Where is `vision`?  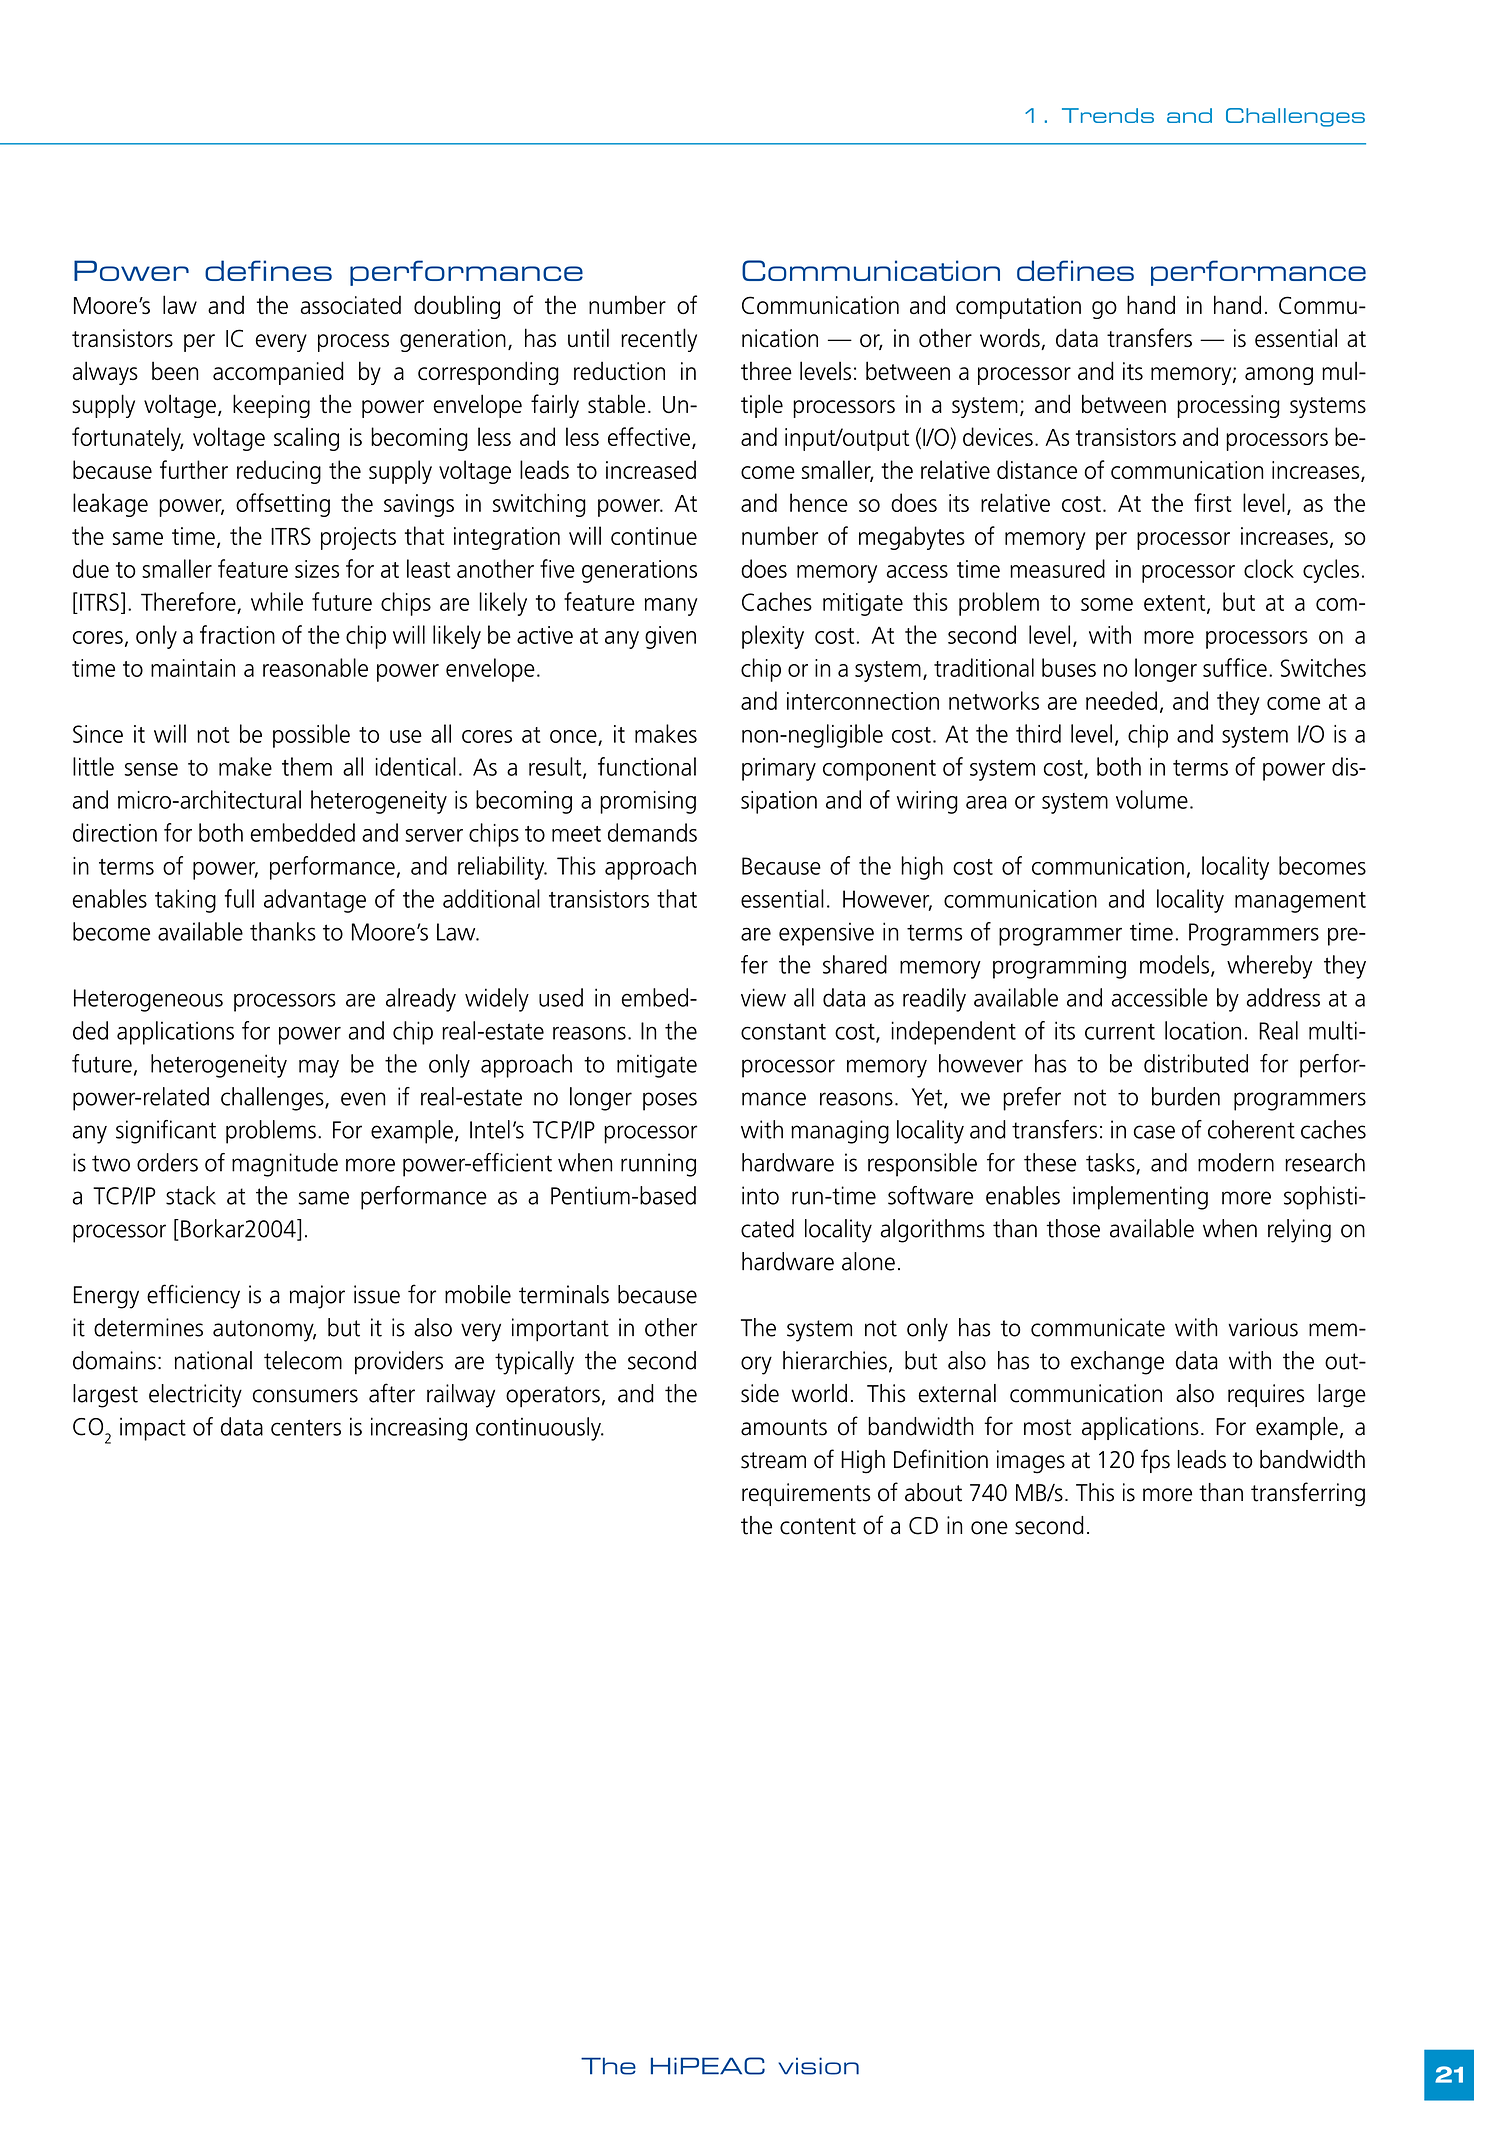
vision is located at coordinates (818, 2066).
